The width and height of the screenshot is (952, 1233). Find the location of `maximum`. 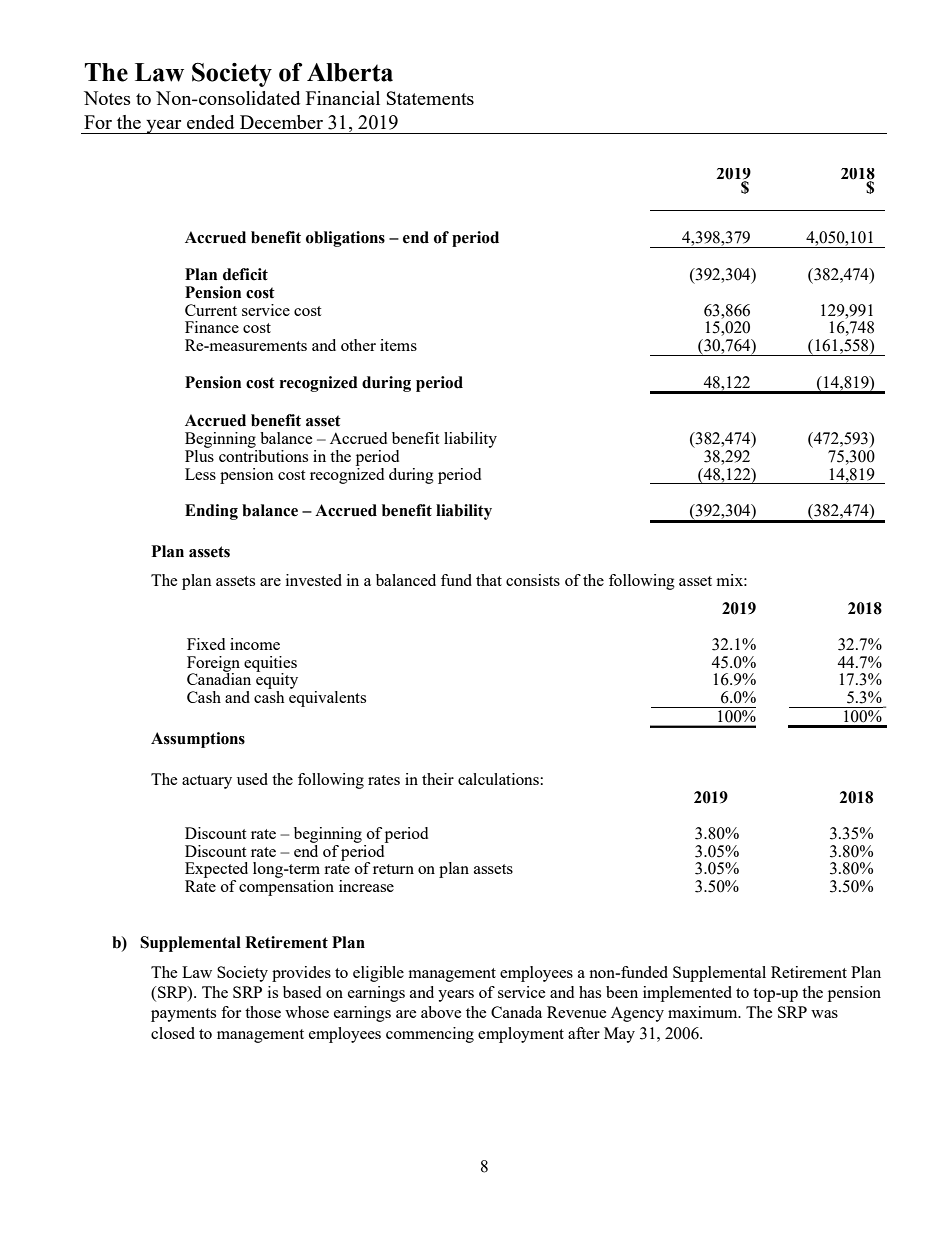

maximum is located at coordinates (704, 1012).
